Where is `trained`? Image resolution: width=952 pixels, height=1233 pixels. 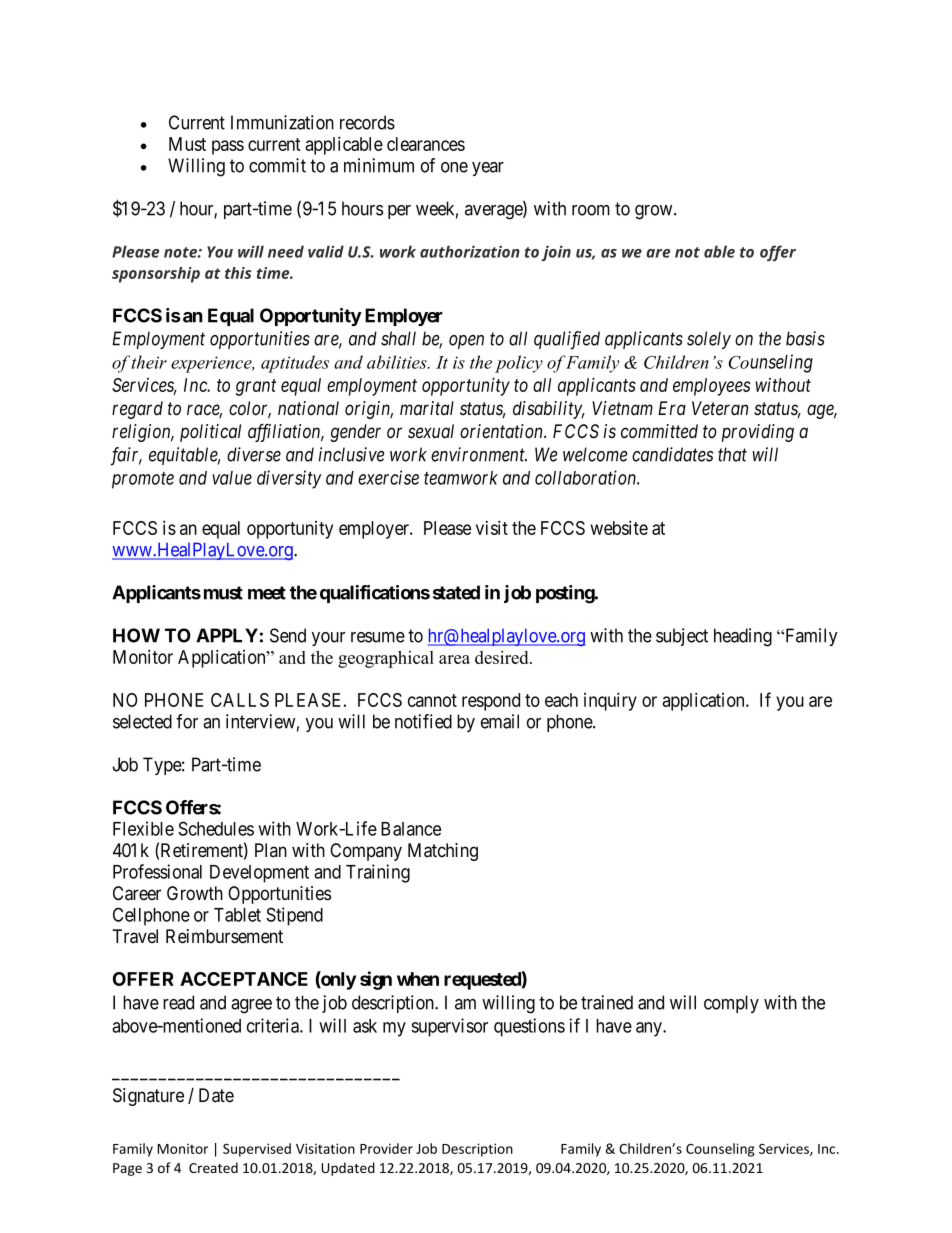 trained is located at coordinates (607, 1002).
